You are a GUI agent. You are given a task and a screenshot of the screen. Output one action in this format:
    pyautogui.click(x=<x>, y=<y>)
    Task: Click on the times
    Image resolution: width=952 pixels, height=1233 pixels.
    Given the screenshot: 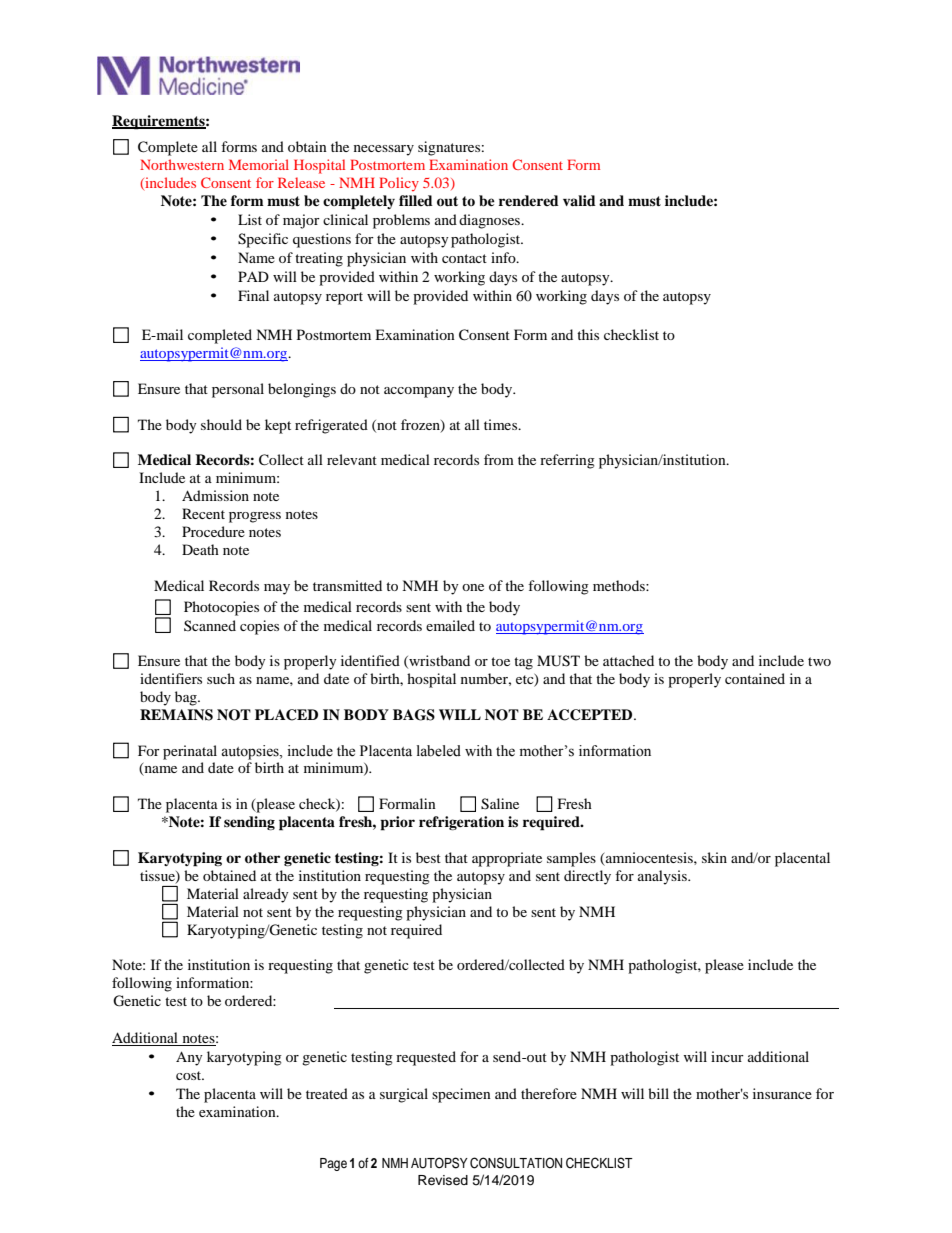 What is the action you would take?
    pyautogui.click(x=502, y=424)
